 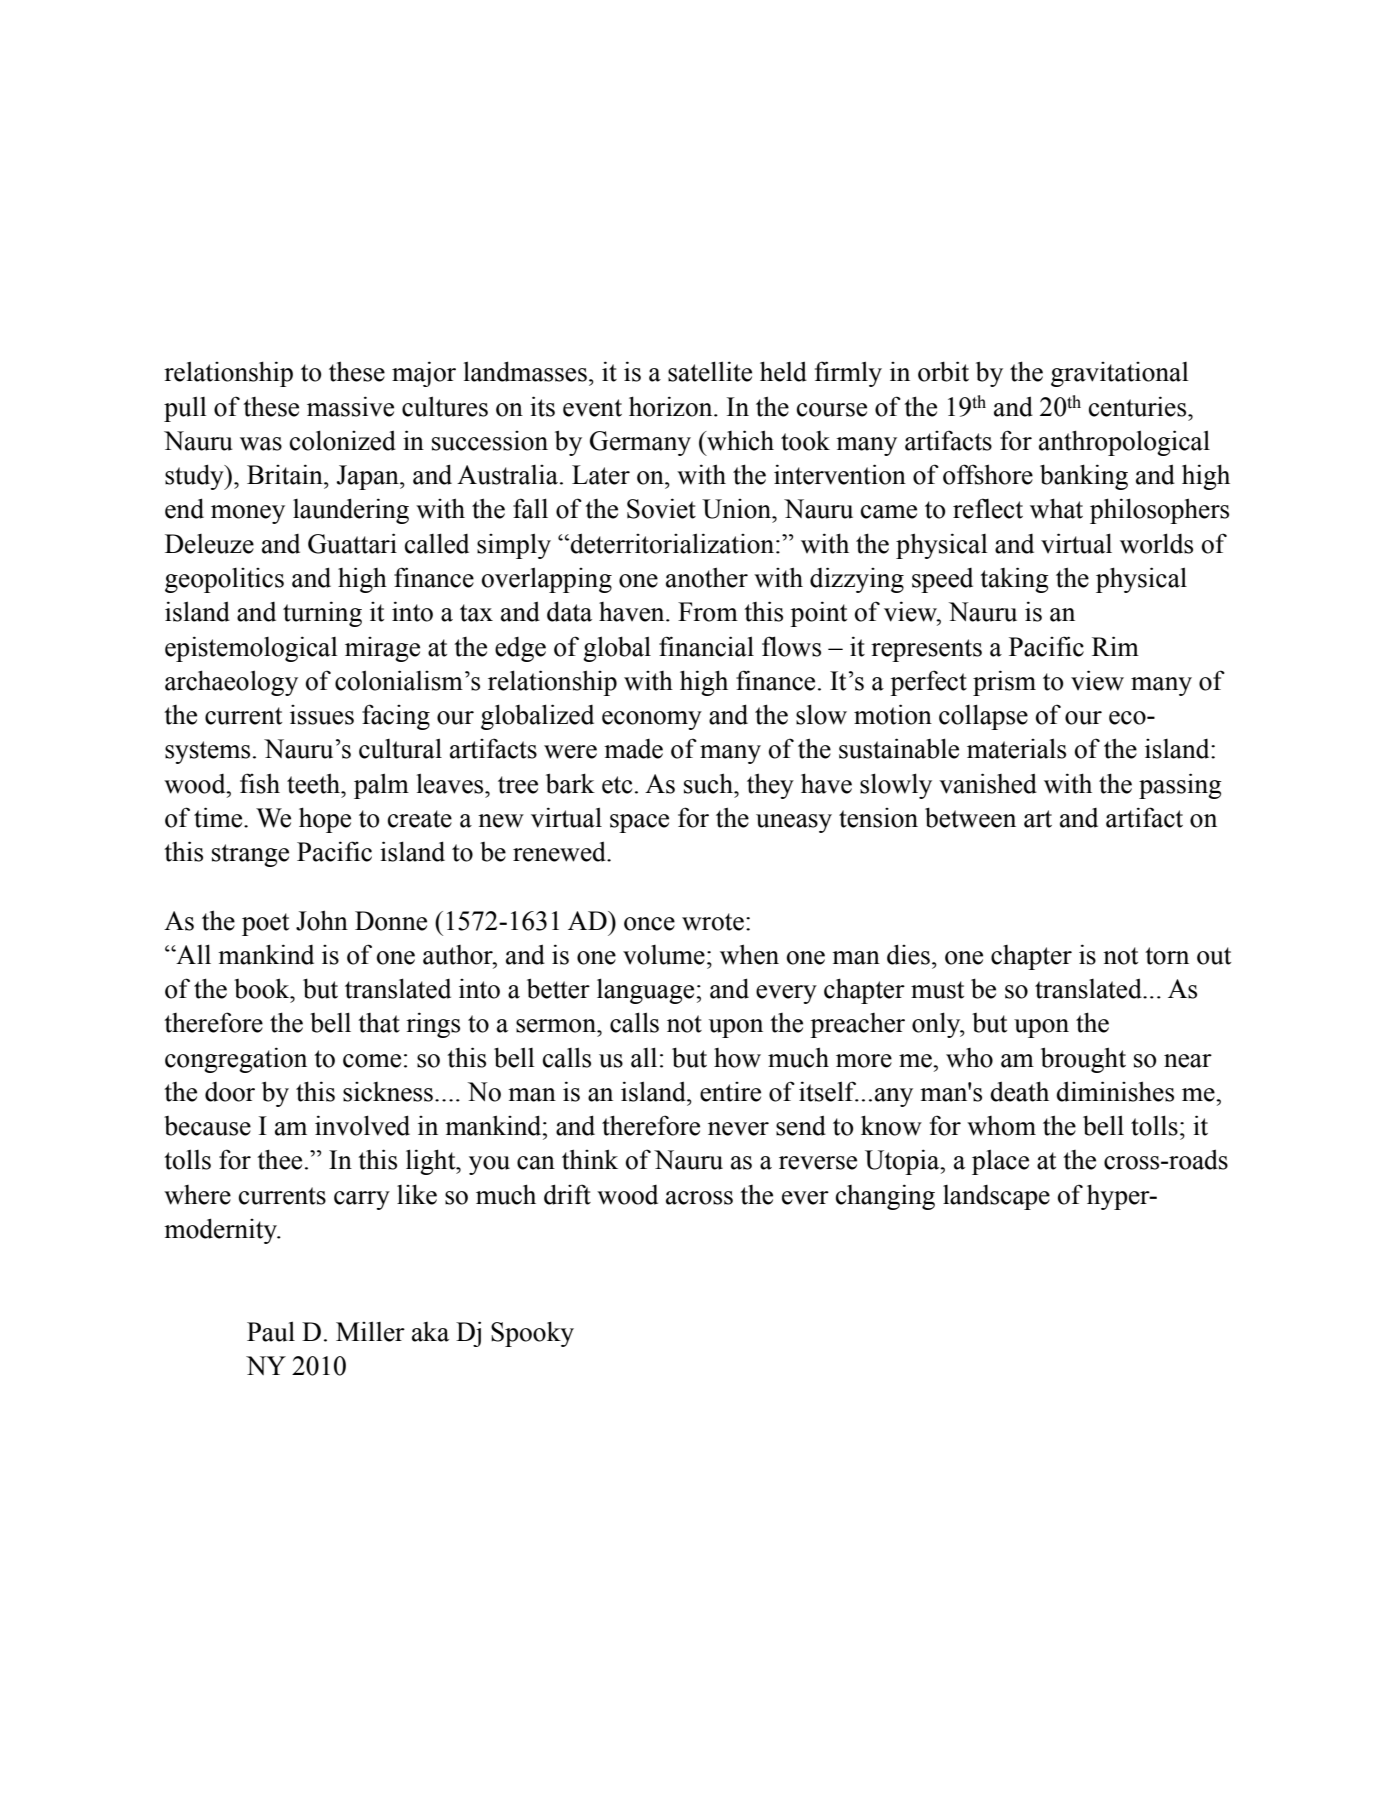 What do you see at coordinates (350, 406) in the document?
I see `massive` at bounding box center [350, 406].
